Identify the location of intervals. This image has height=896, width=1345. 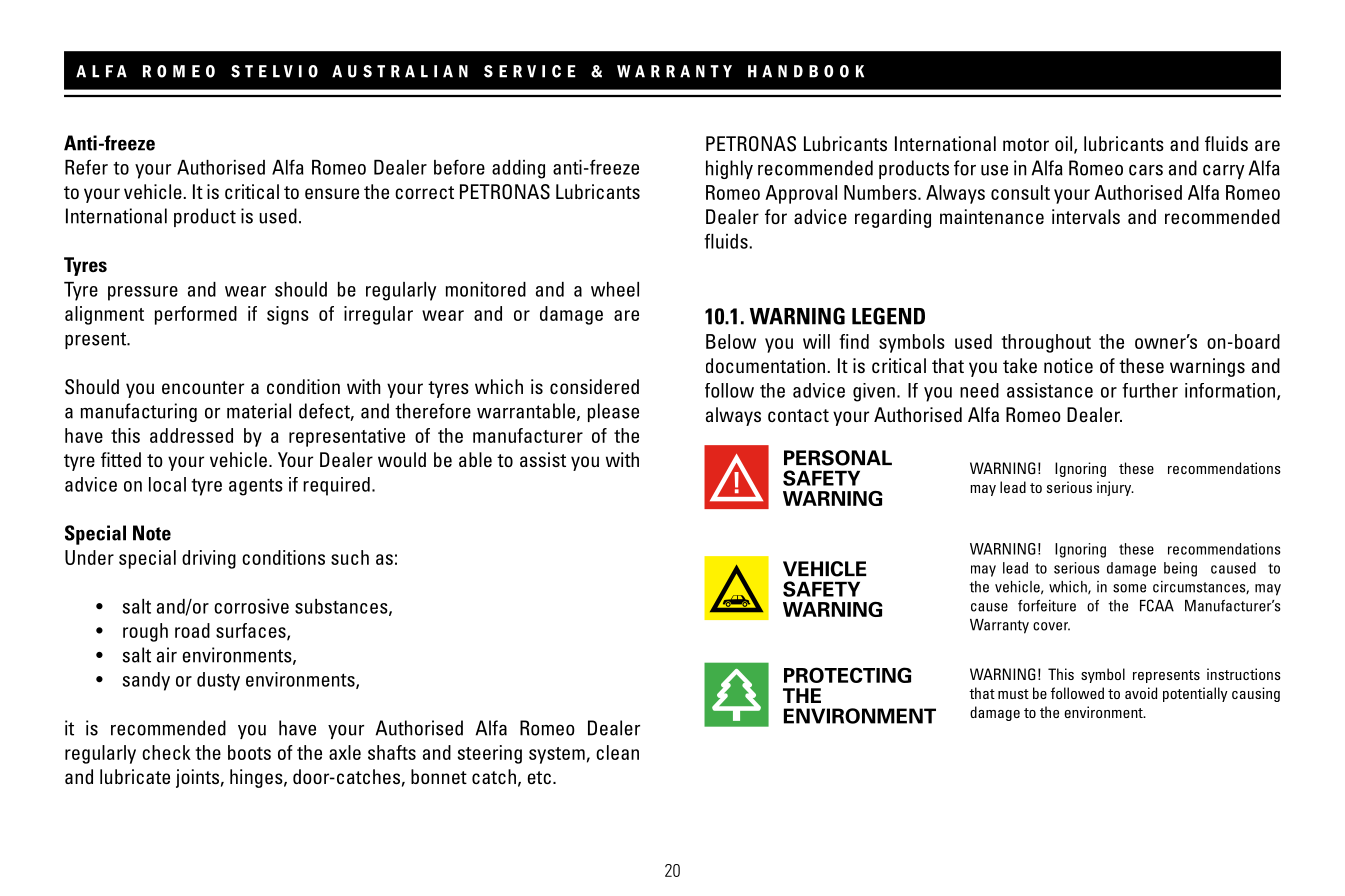
(1086, 216).
